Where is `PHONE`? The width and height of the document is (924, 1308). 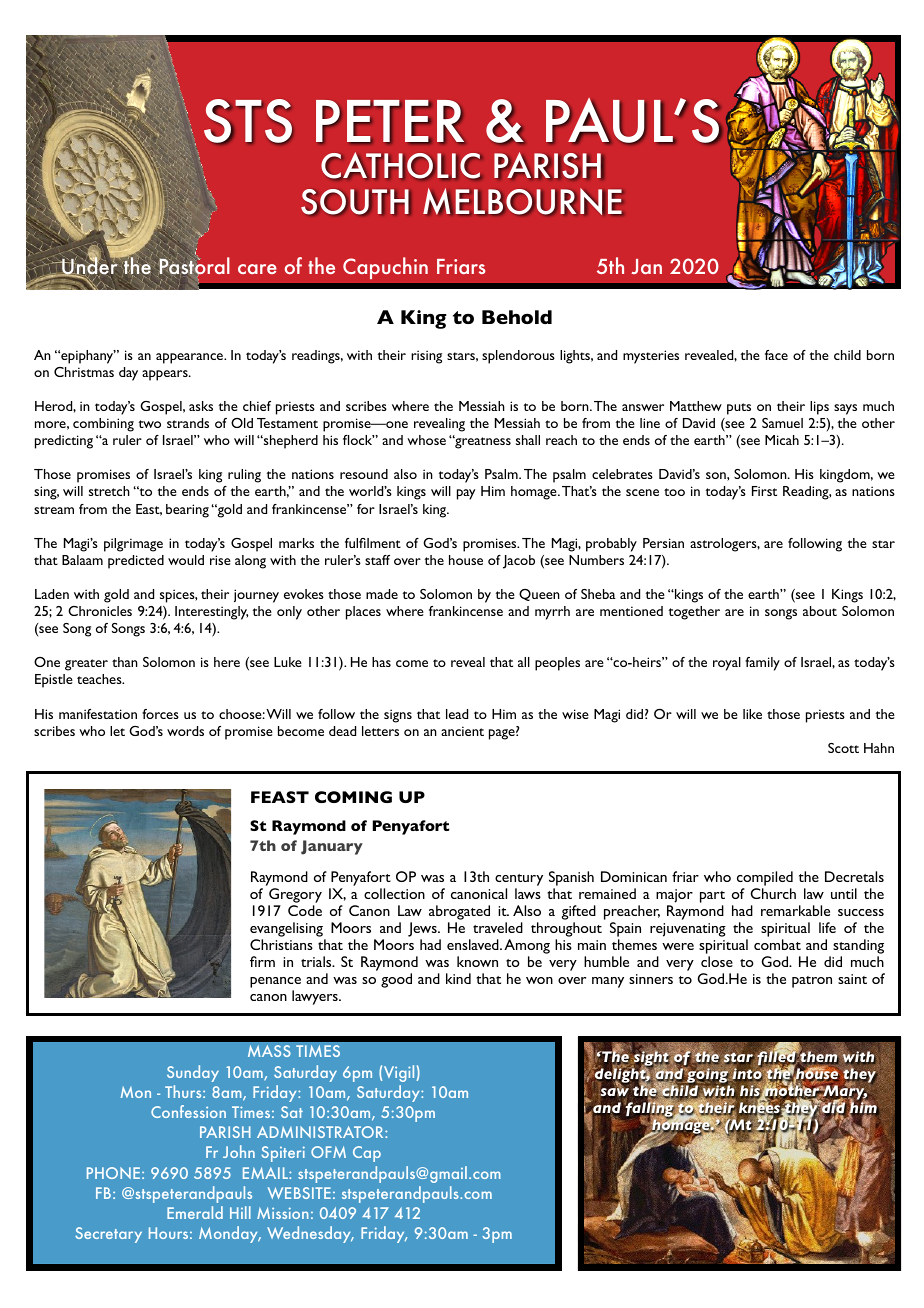 PHONE is located at coordinates (113, 1173).
